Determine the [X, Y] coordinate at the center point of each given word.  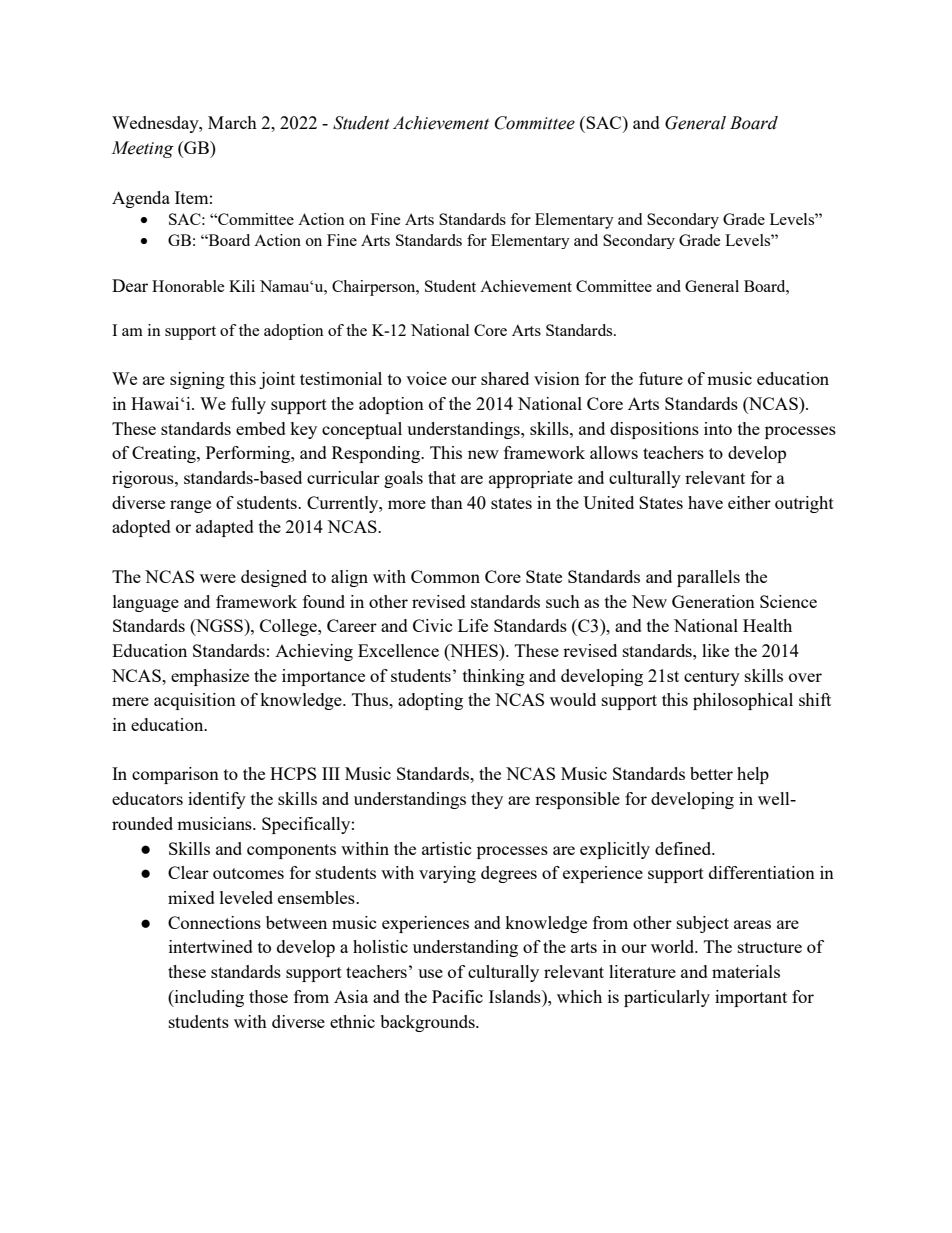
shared [505, 378]
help [753, 775]
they [487, 800]
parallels [708, 578]
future [661, 378]
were [218, 578]
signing [197, 380]
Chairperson [375, 288]
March [232, 122]
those [268, 996]
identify [217, 800]
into [718, 428]
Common [445, 576]
